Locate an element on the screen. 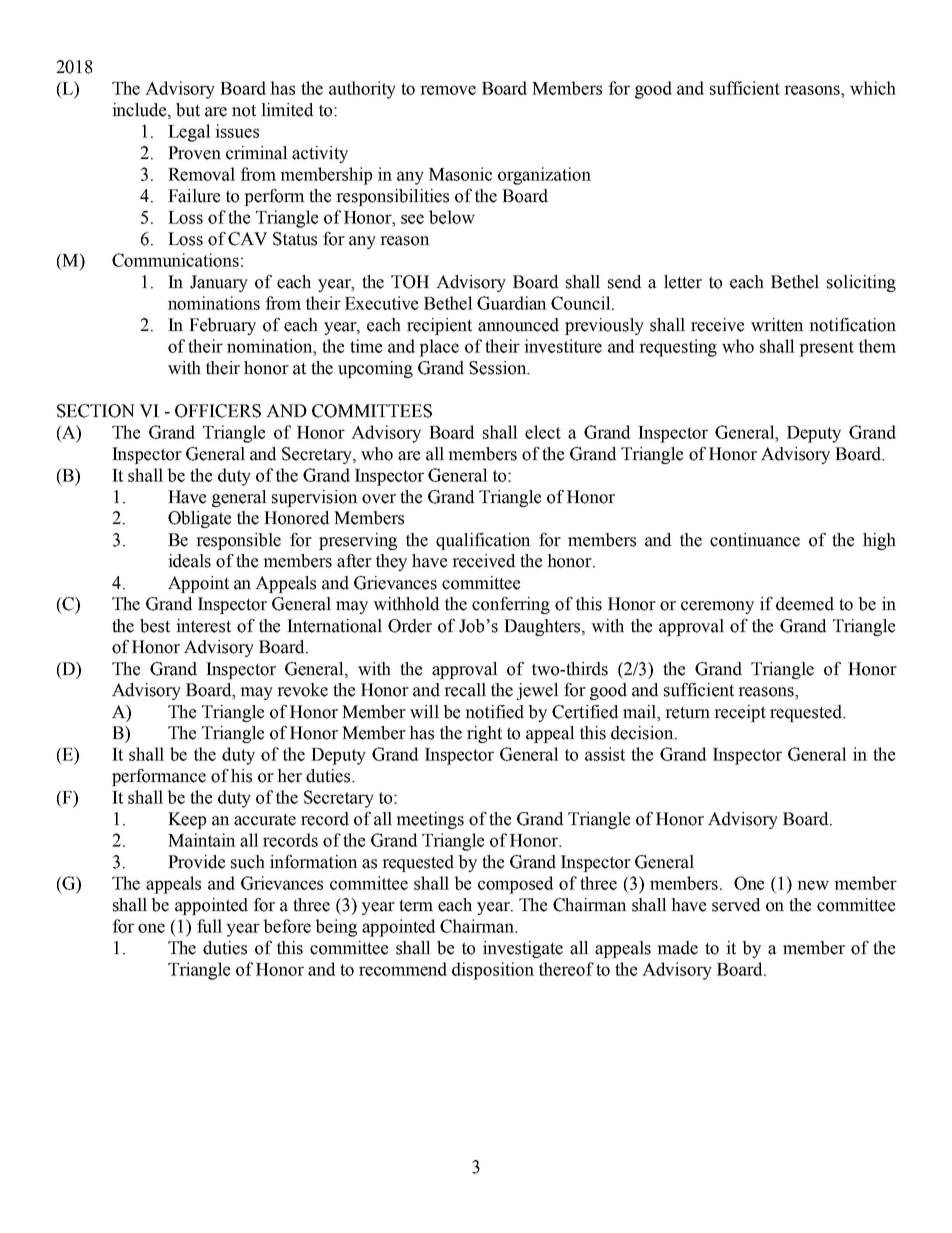 This screenshot has width=952, height=1233. full is located at coordinates (209, 926).
